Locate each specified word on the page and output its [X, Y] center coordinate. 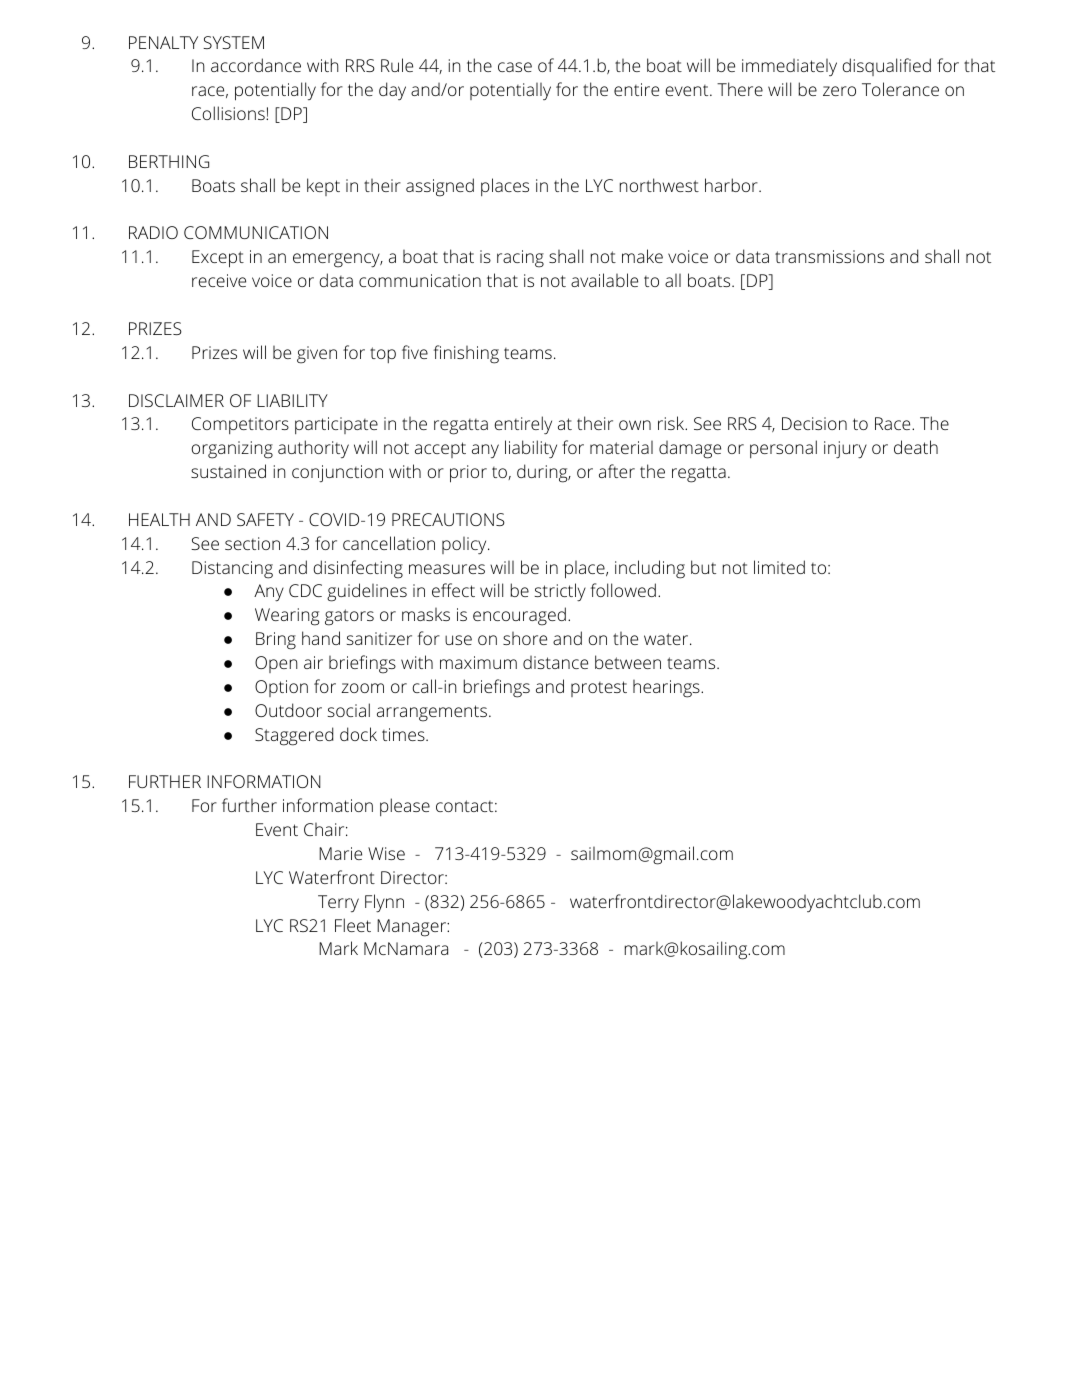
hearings [667, 689]
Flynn [384, 903]
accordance [256, 65]
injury [845, 450]
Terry [338, 903]
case [515, 67]
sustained [228, 471]
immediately [789, 67]
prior [468, 474]
